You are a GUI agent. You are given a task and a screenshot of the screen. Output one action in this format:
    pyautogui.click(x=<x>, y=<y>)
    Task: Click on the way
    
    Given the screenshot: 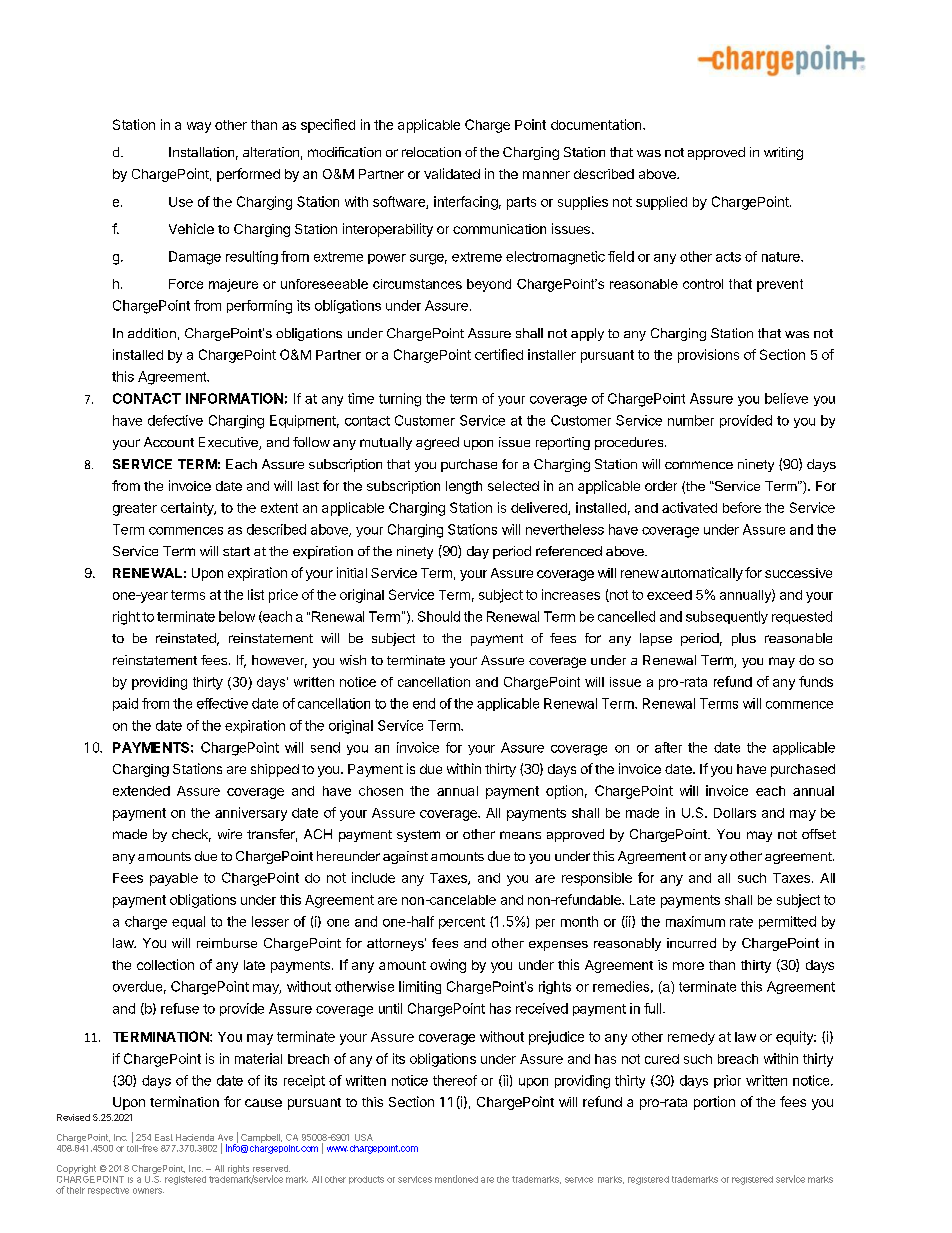 What is the action you would take?
    pyautogui.click(x=199, y=127)
